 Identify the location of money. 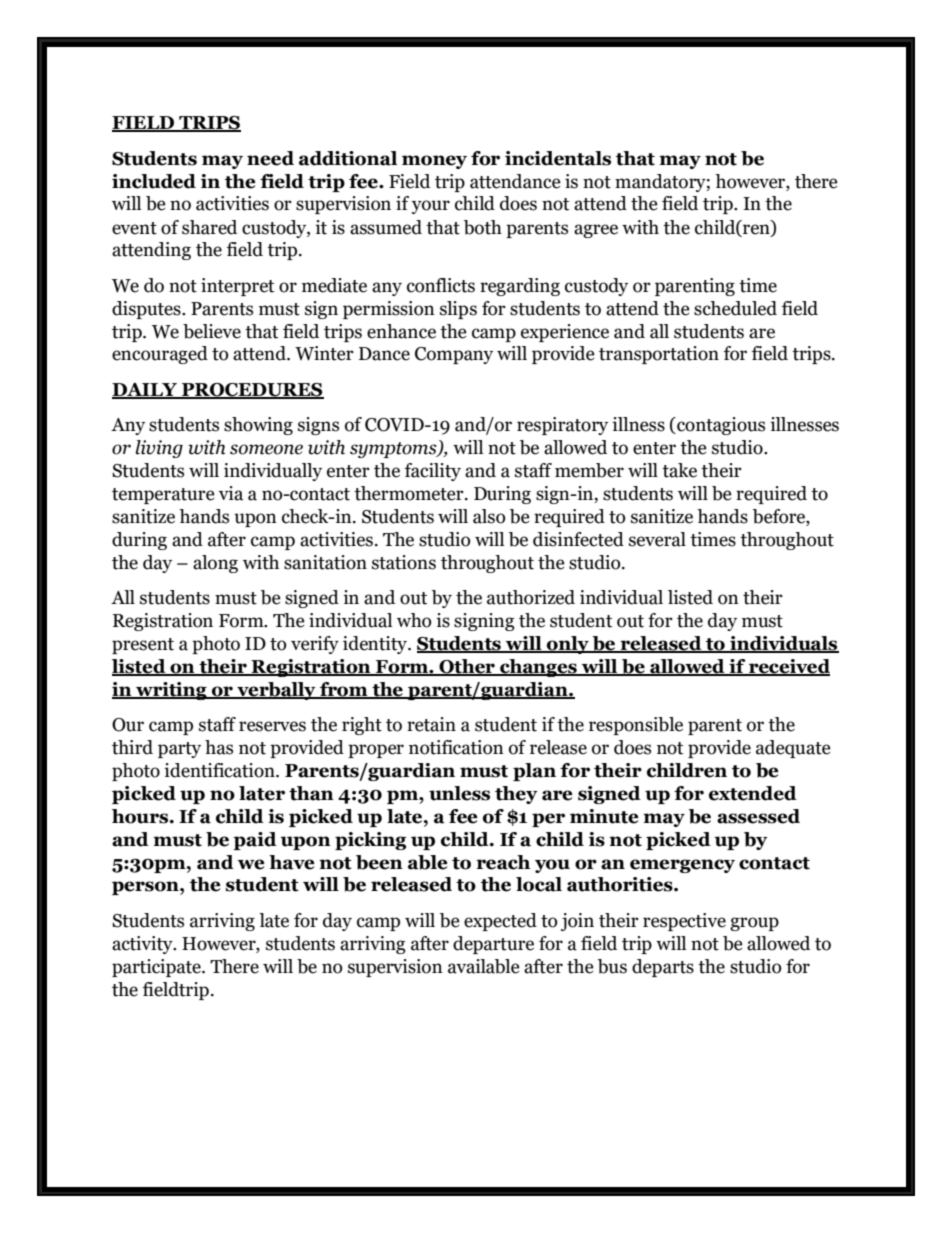
(434, 162).
